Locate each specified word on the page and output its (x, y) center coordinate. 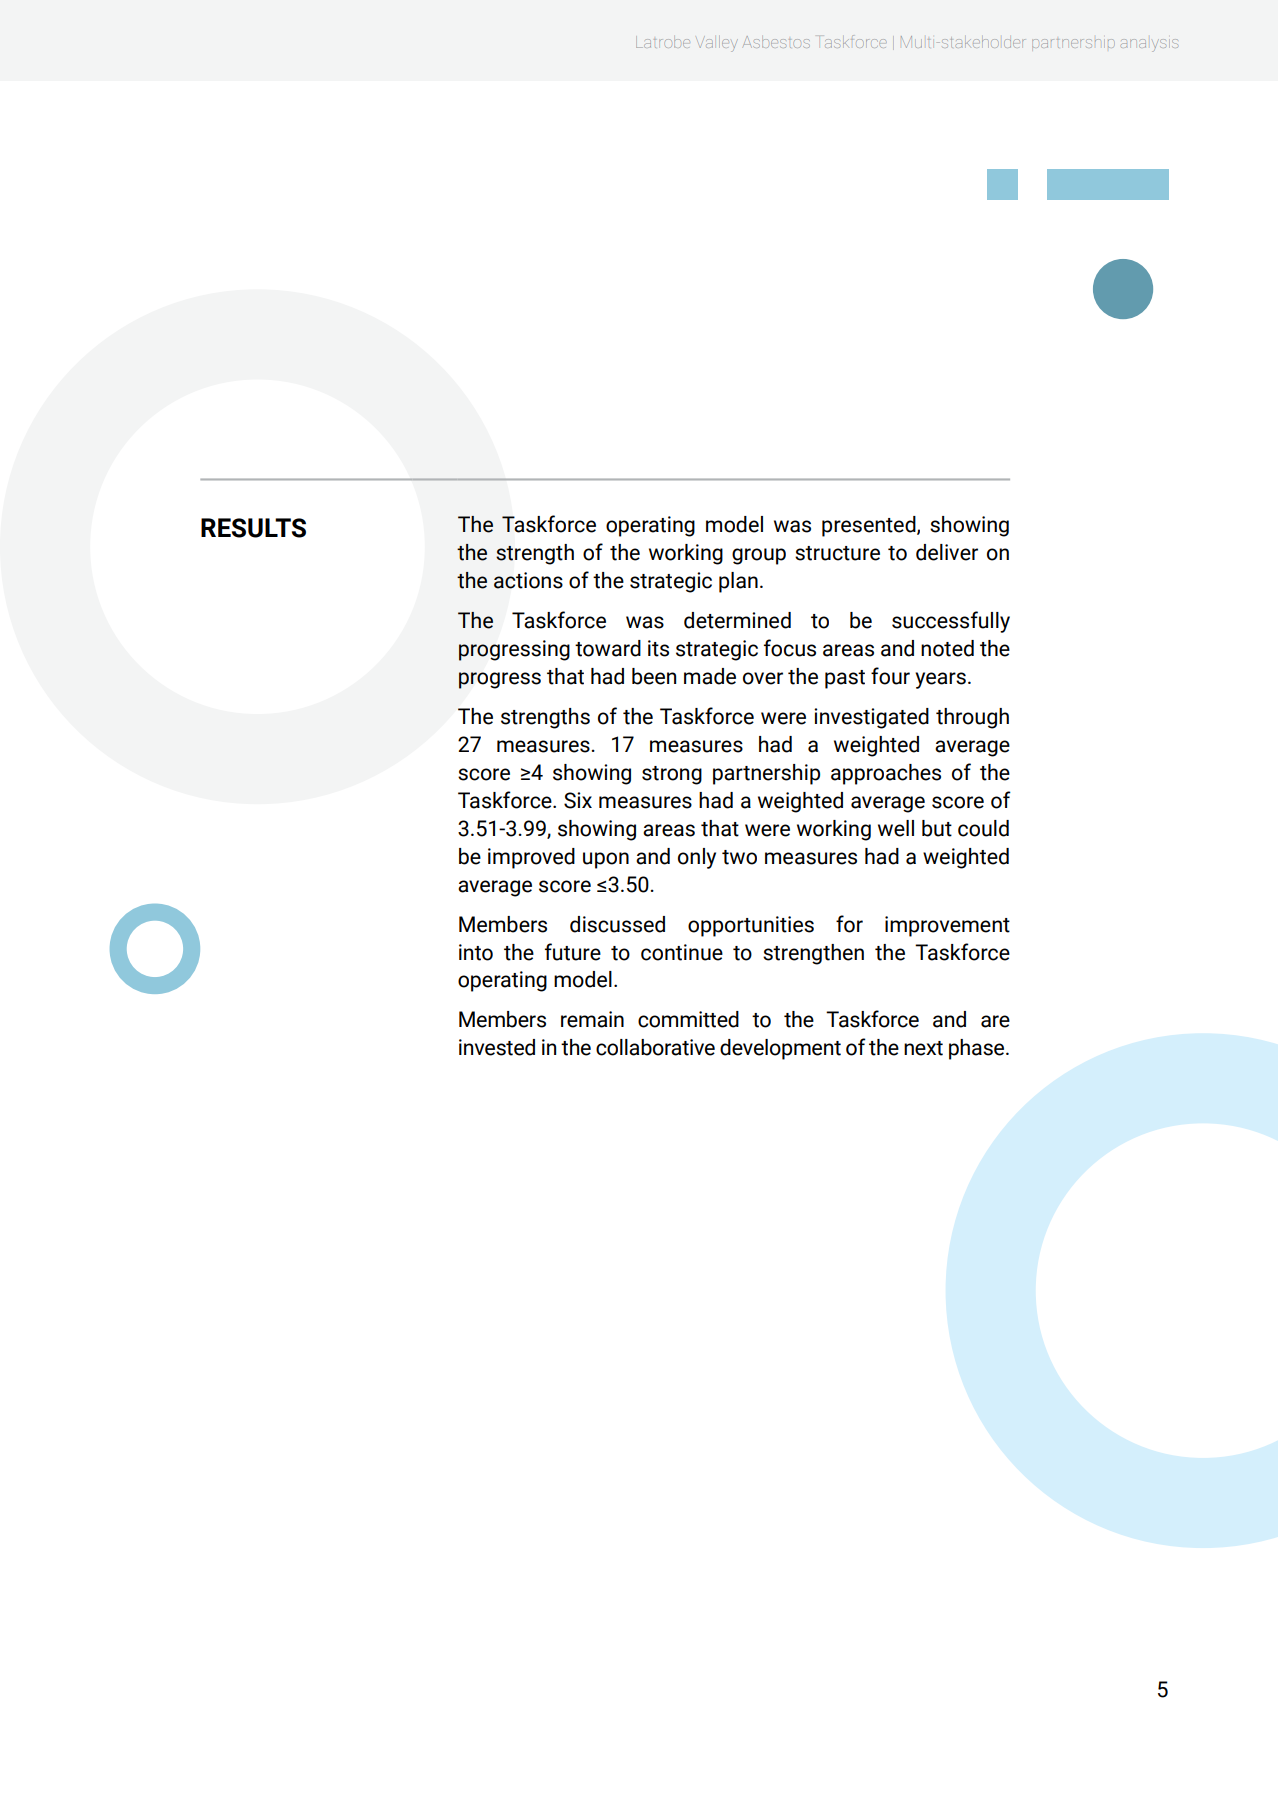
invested (497, 1047)
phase (978, 1049)
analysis (1149, 45)
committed (688, 1019)
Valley (719, 44)
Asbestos (776, 42)
